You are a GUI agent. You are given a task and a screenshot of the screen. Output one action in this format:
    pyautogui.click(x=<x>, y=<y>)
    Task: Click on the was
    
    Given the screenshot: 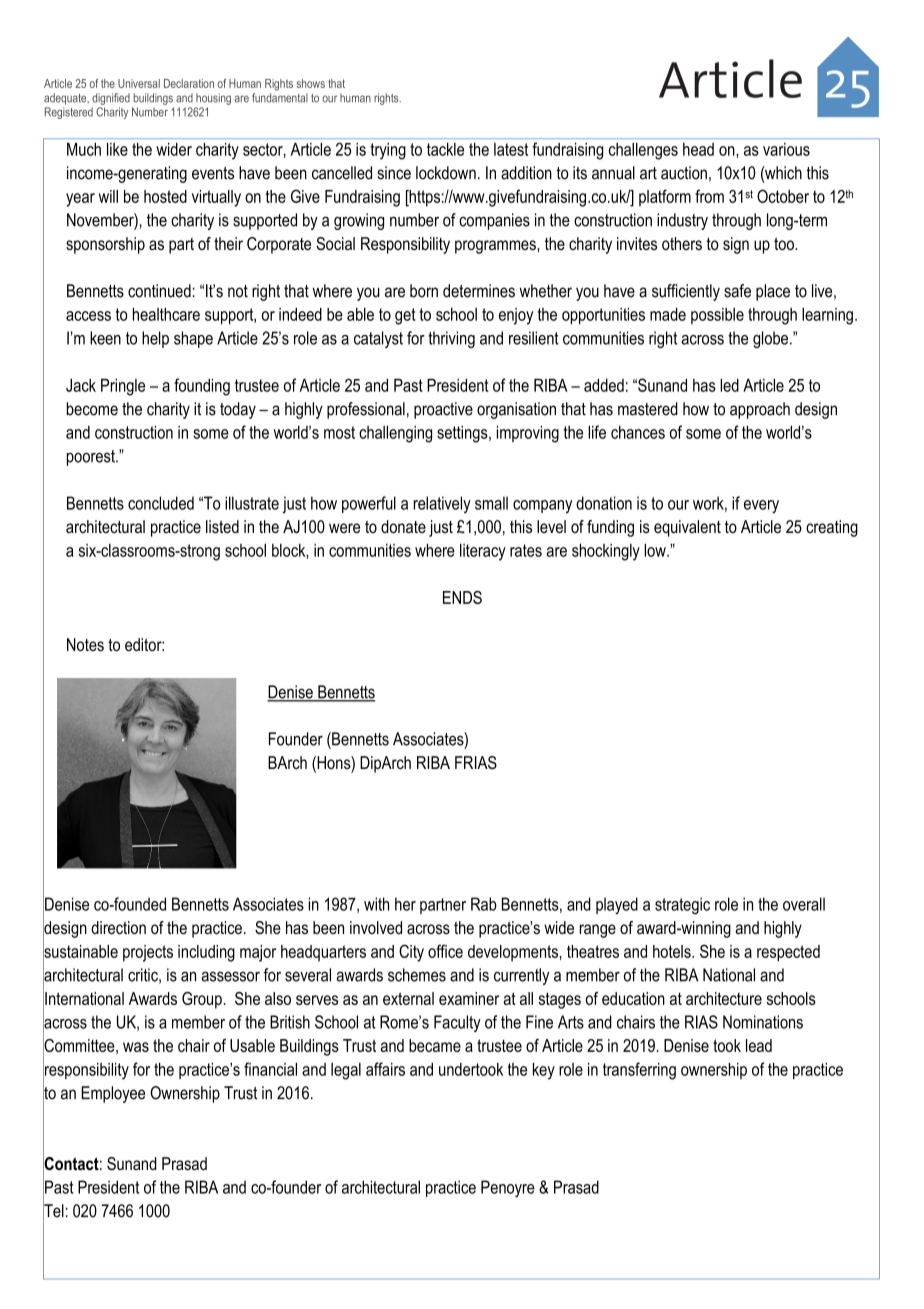 What is the action you would take?
    pyautogui.click(x=136, y=1047)
